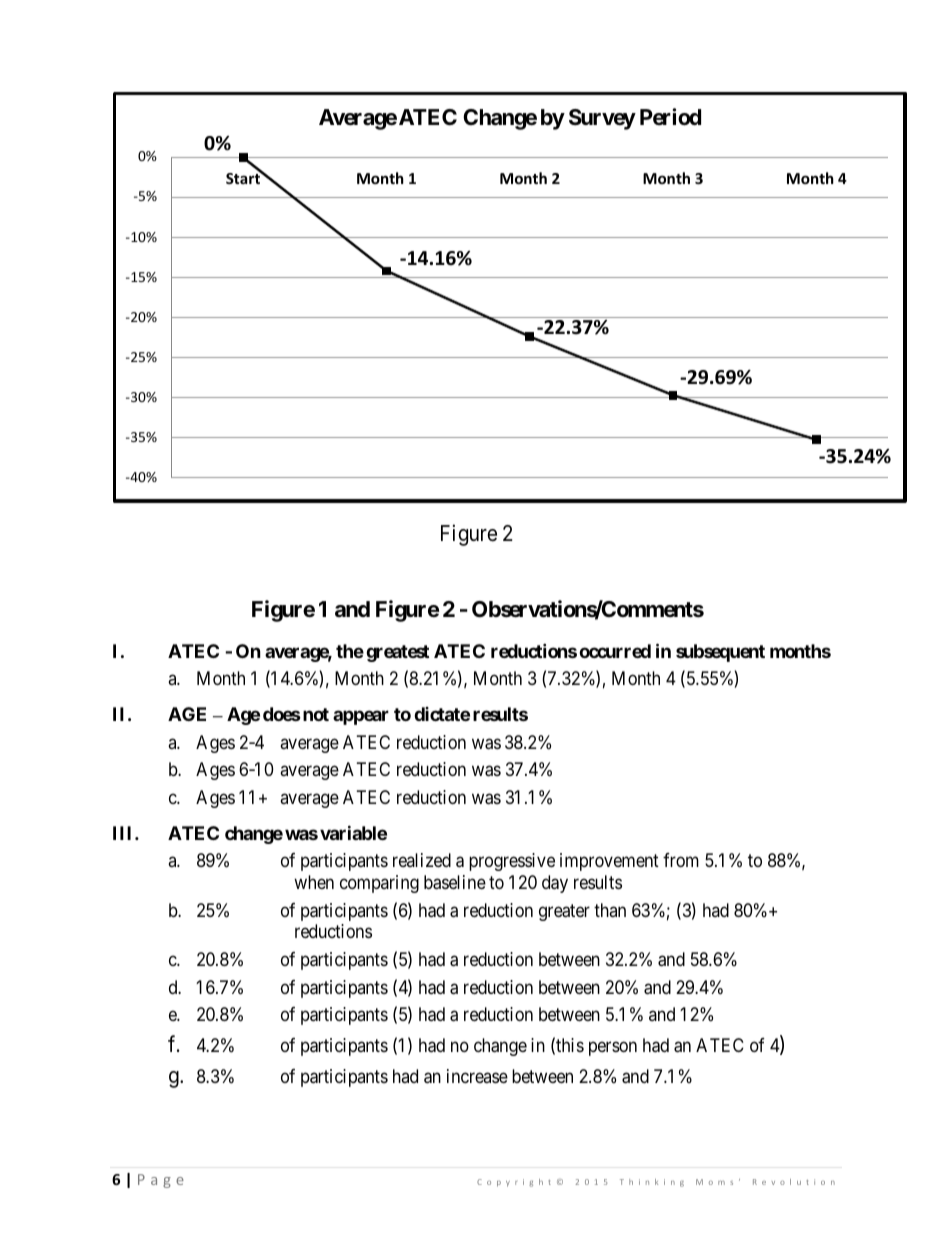  Describe the element at coordinates (602, 119) in the page. I see `Survey` at that location.
